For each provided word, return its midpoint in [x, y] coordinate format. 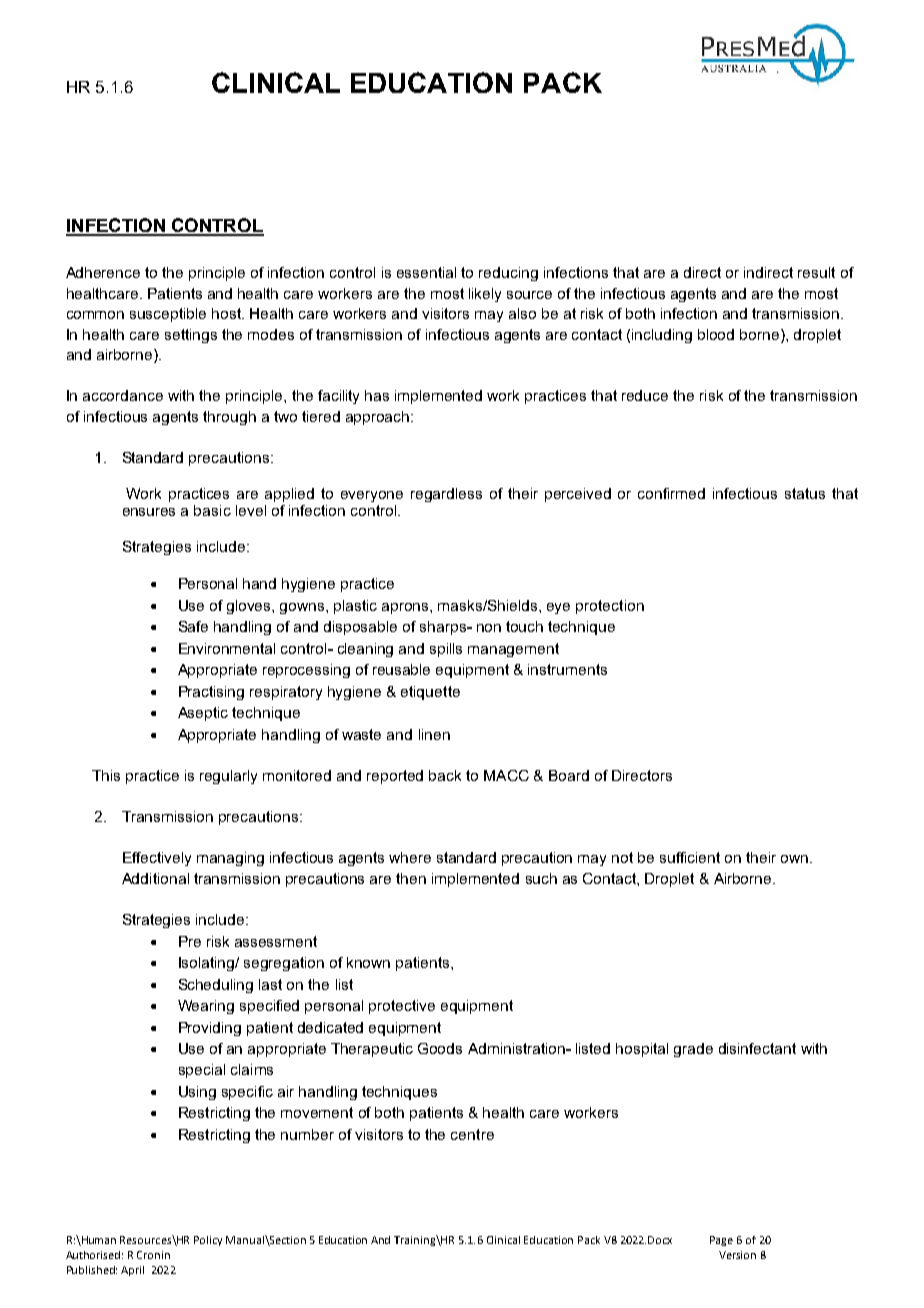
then [411, 878]
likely [485, 295]
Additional [155, 878]
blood [716, 334]
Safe [193, 626]
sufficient [690, 857]
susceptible [168, 315]
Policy [208, 1241]
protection [610, 607]
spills [446, 650]
